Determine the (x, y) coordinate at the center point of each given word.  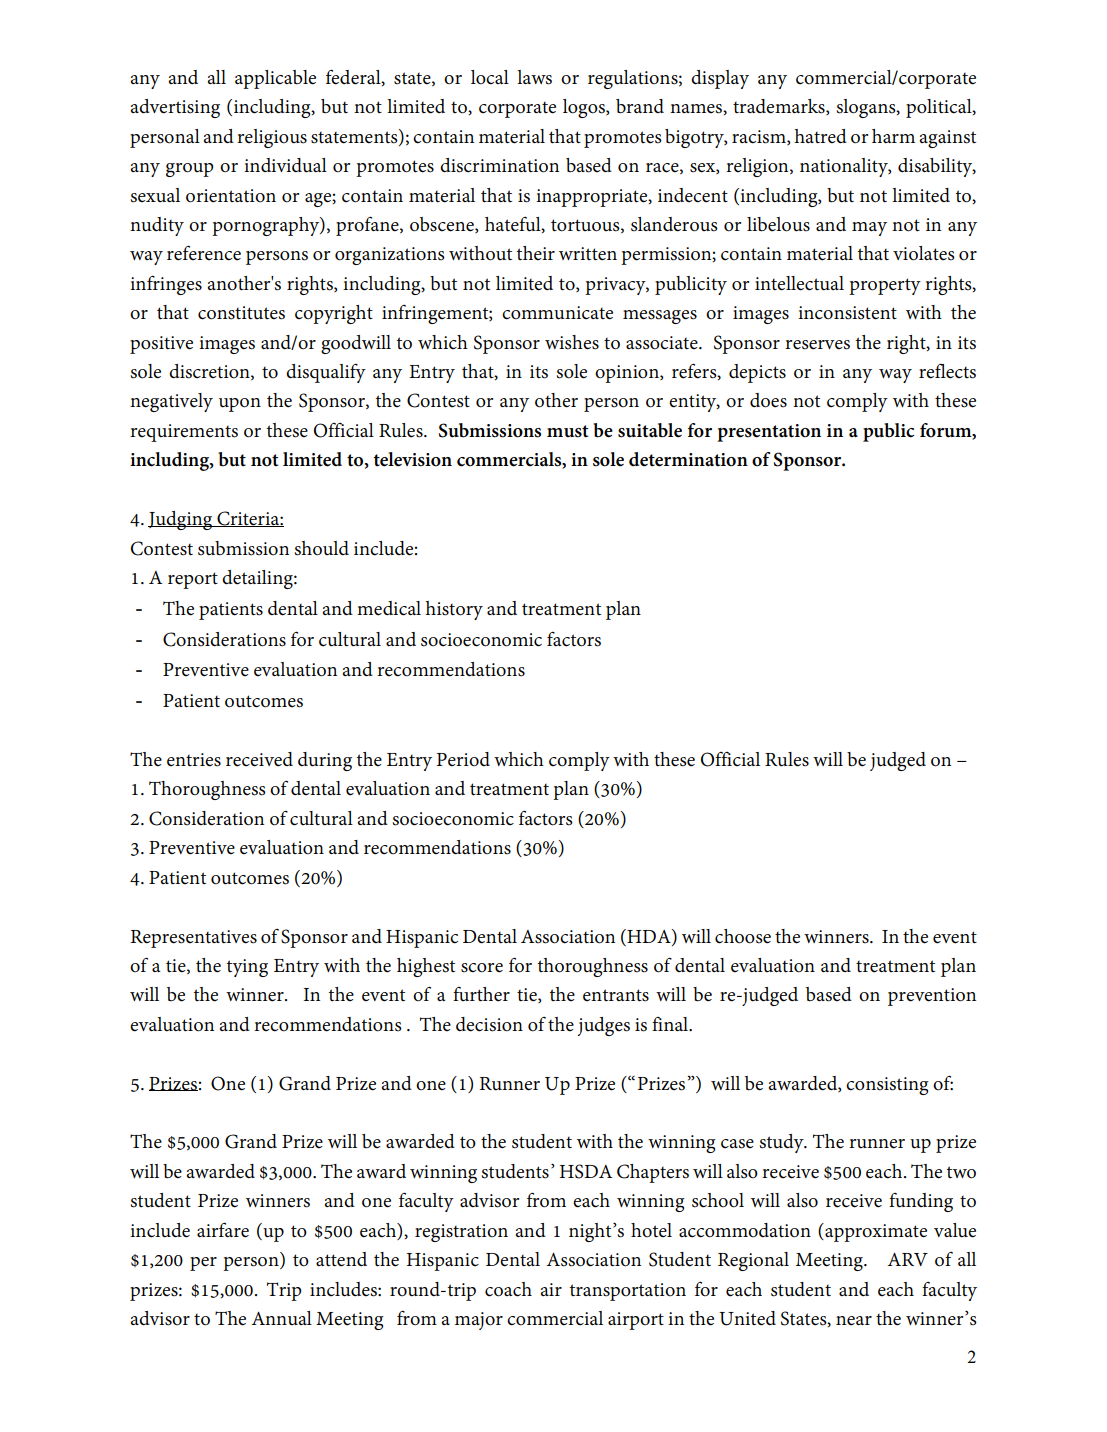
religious (272, 138)
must (567, 431)
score (482, 968)
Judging (181, 520)
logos (585, 108)
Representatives (193, 939)
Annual (281, 1318)
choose (743, 936)
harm (893, 136)
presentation (769, 433)
